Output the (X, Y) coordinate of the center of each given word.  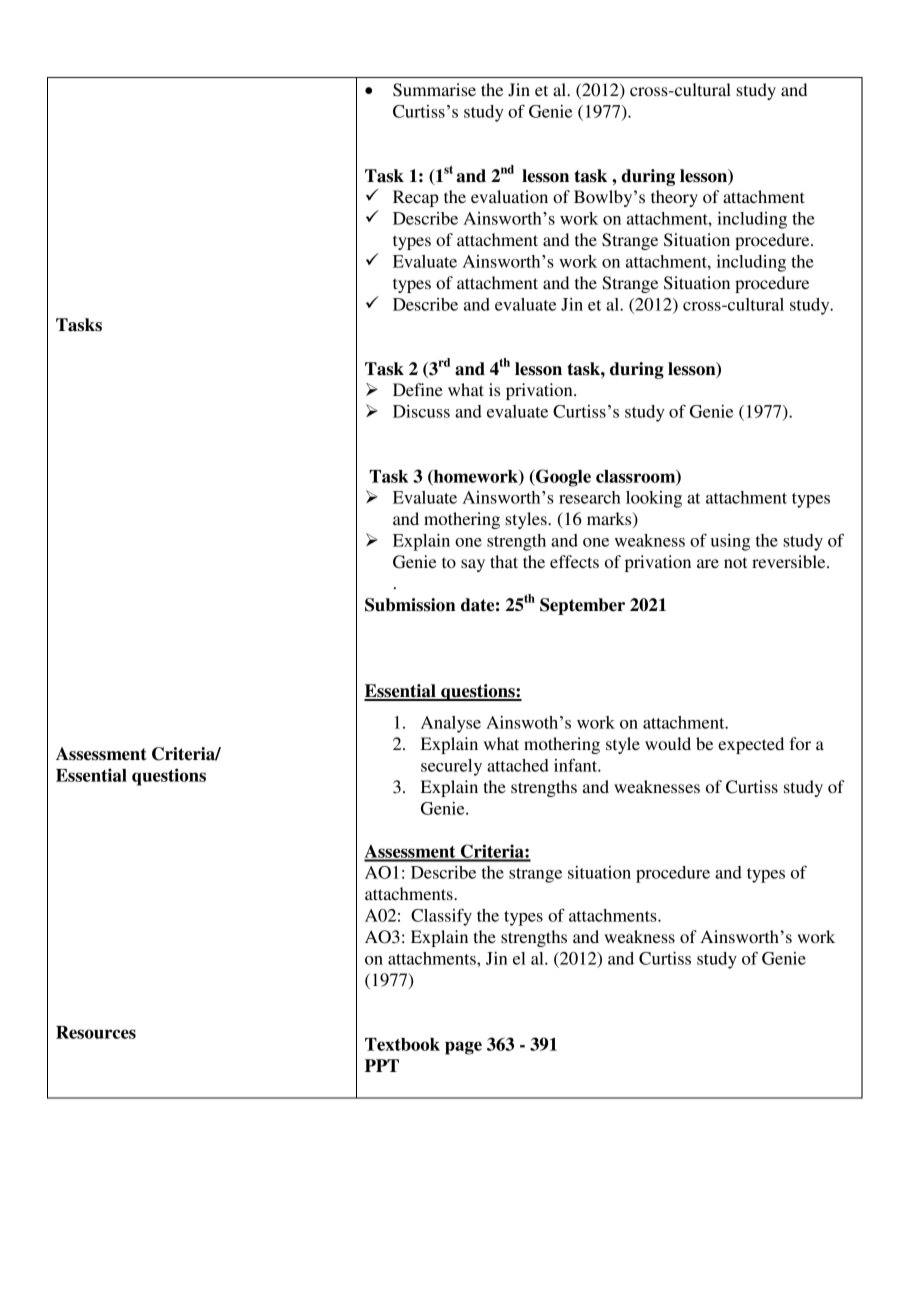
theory (674, 198)
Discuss (421, 411)
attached (518, 765)
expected (751, 745)
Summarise (434, 90)
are (708, 563)
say (473, 565)
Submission (410, 605)
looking (654, 499)
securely (451, 767)
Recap (416, 198)
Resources (96, 1032)
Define (418, 389)
